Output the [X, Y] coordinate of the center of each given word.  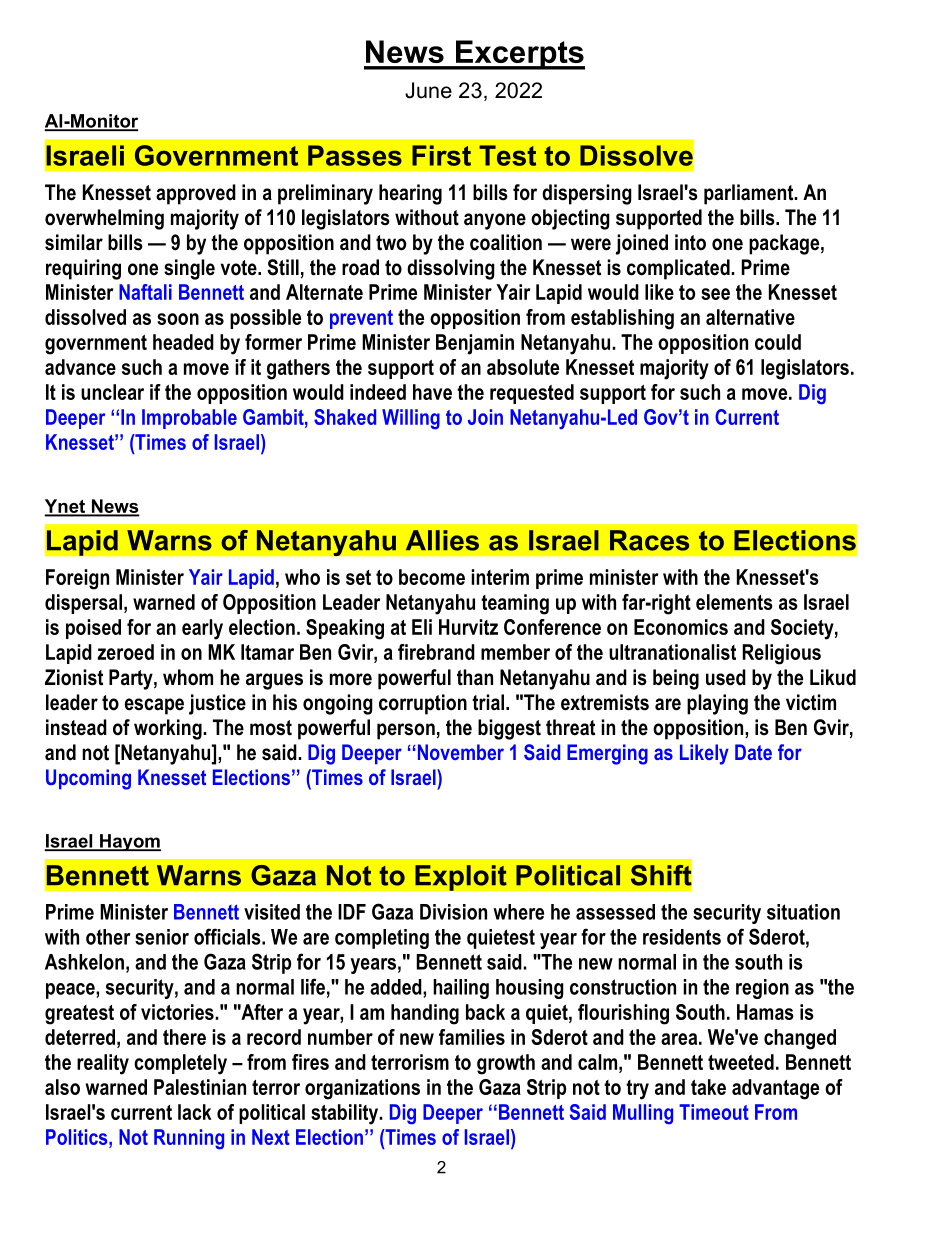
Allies [442, 540]
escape [154, 706]
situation [803, 912]
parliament [750, 194]
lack [195, 1112]
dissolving [451, 269]
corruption [423, 704]
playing [717, 704]
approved [196, 194]
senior [162, 937]
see [715, 294]
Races [649, 540]
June [428, 90]
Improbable [189, 419]
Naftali [145, 292]
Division [453, 912]
